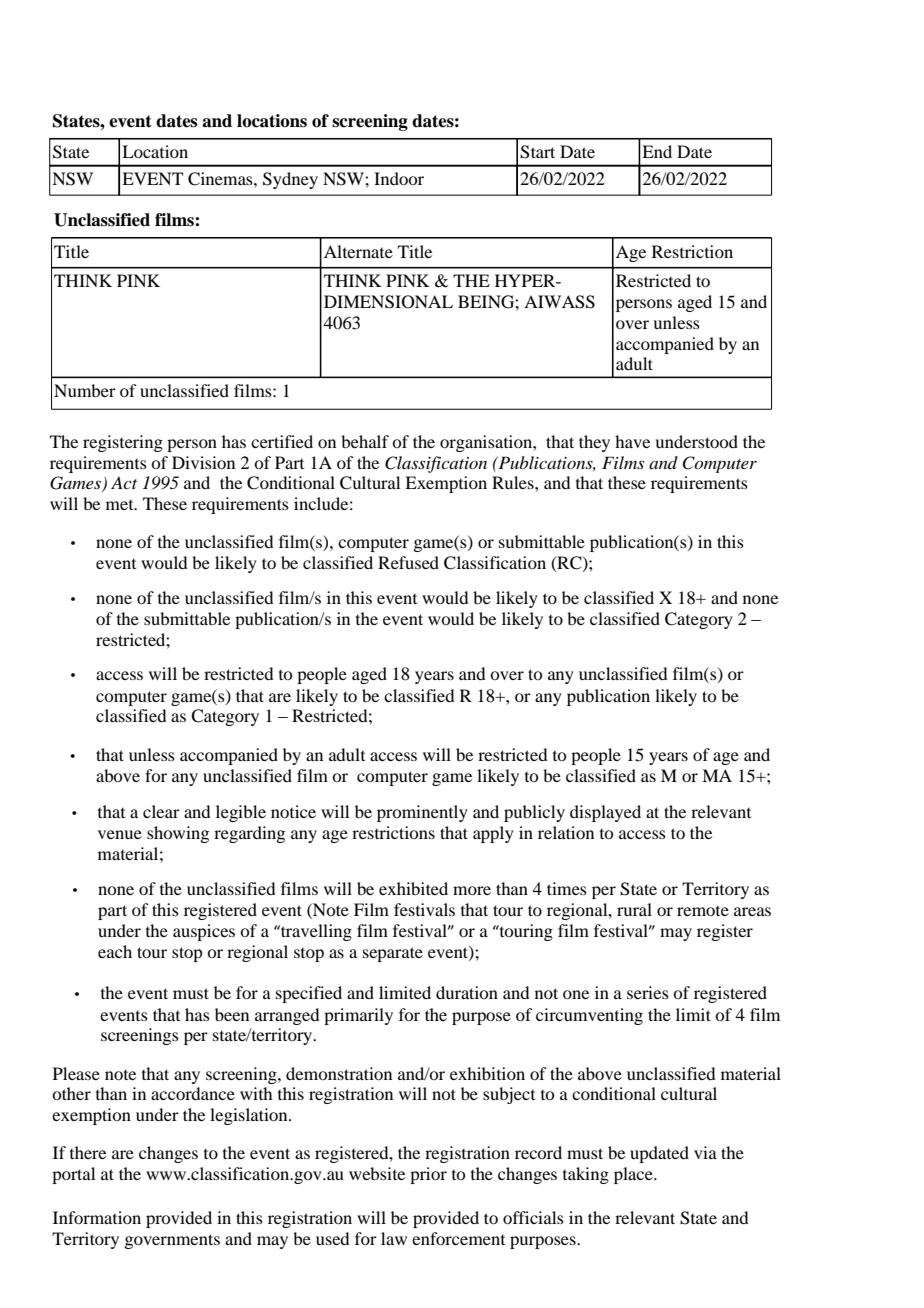 Image resolution: width=924 pixels, height=1308 pixels. I want to click on Indoor, so click(399, 178).
